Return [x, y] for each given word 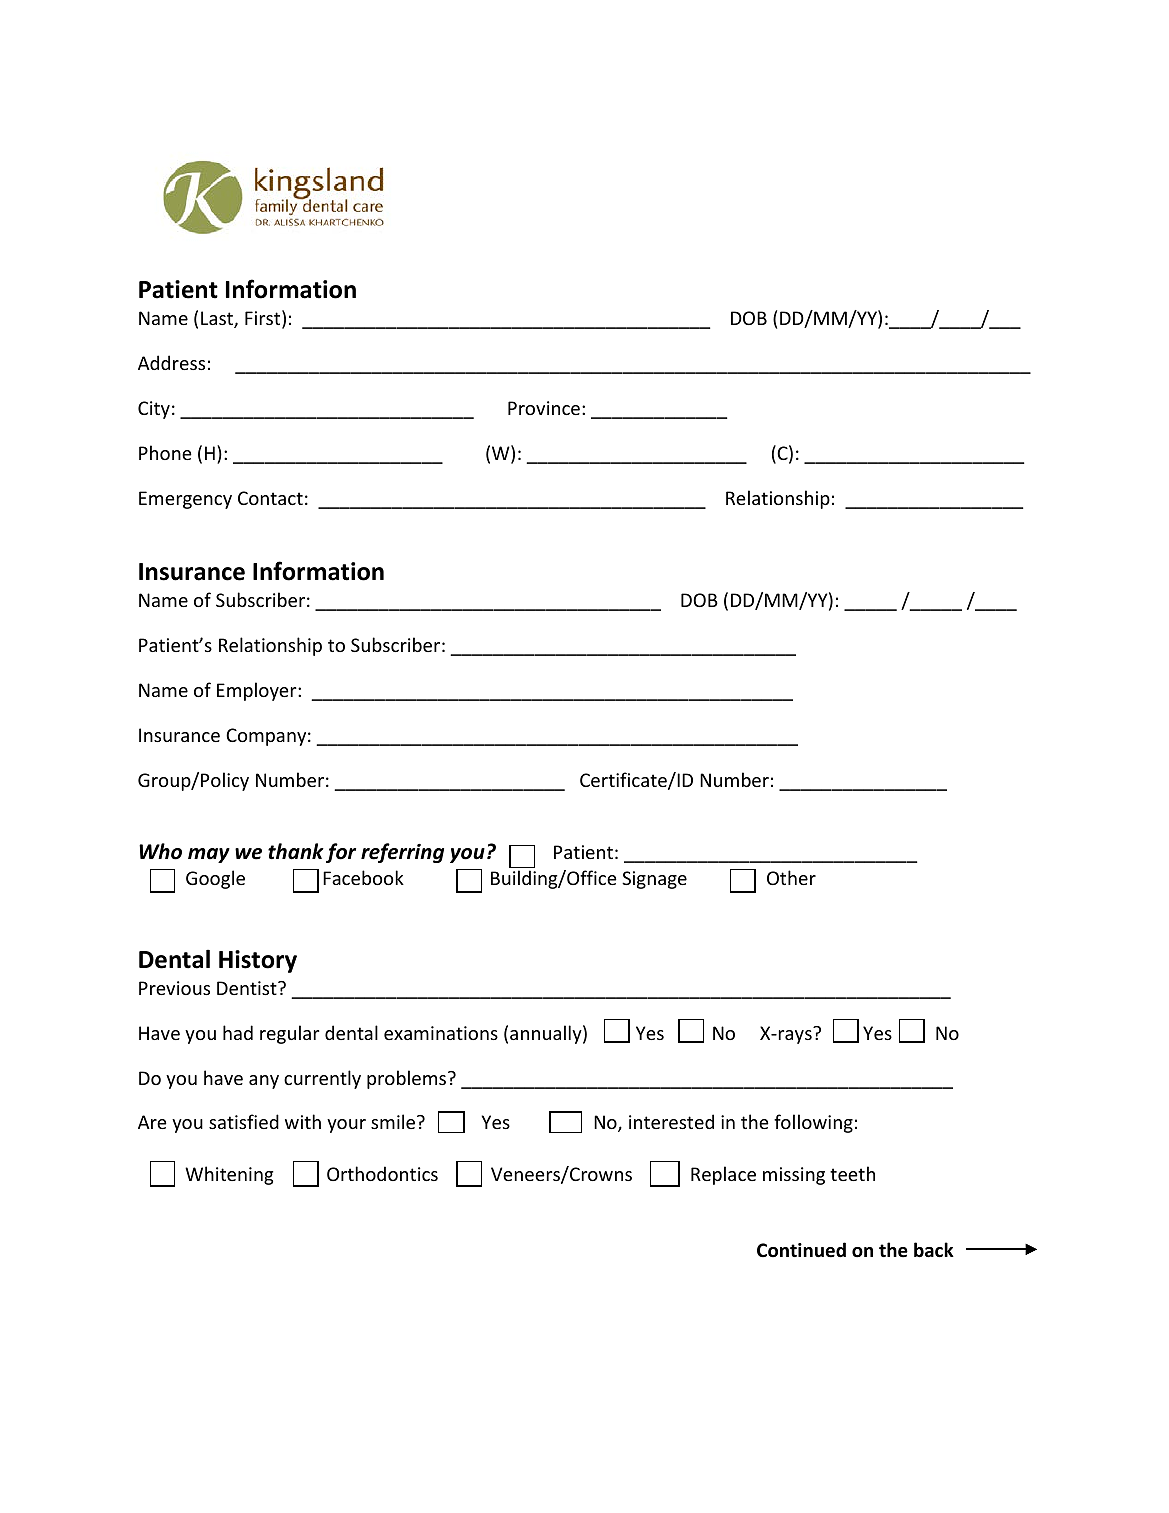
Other [791, 877]
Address [171, 362]
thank [296, 851]
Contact [270, 498]
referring [402, 853]
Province [544, 408]
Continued [801, 1250]
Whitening [229, 1175]
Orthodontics [382, 1173]
